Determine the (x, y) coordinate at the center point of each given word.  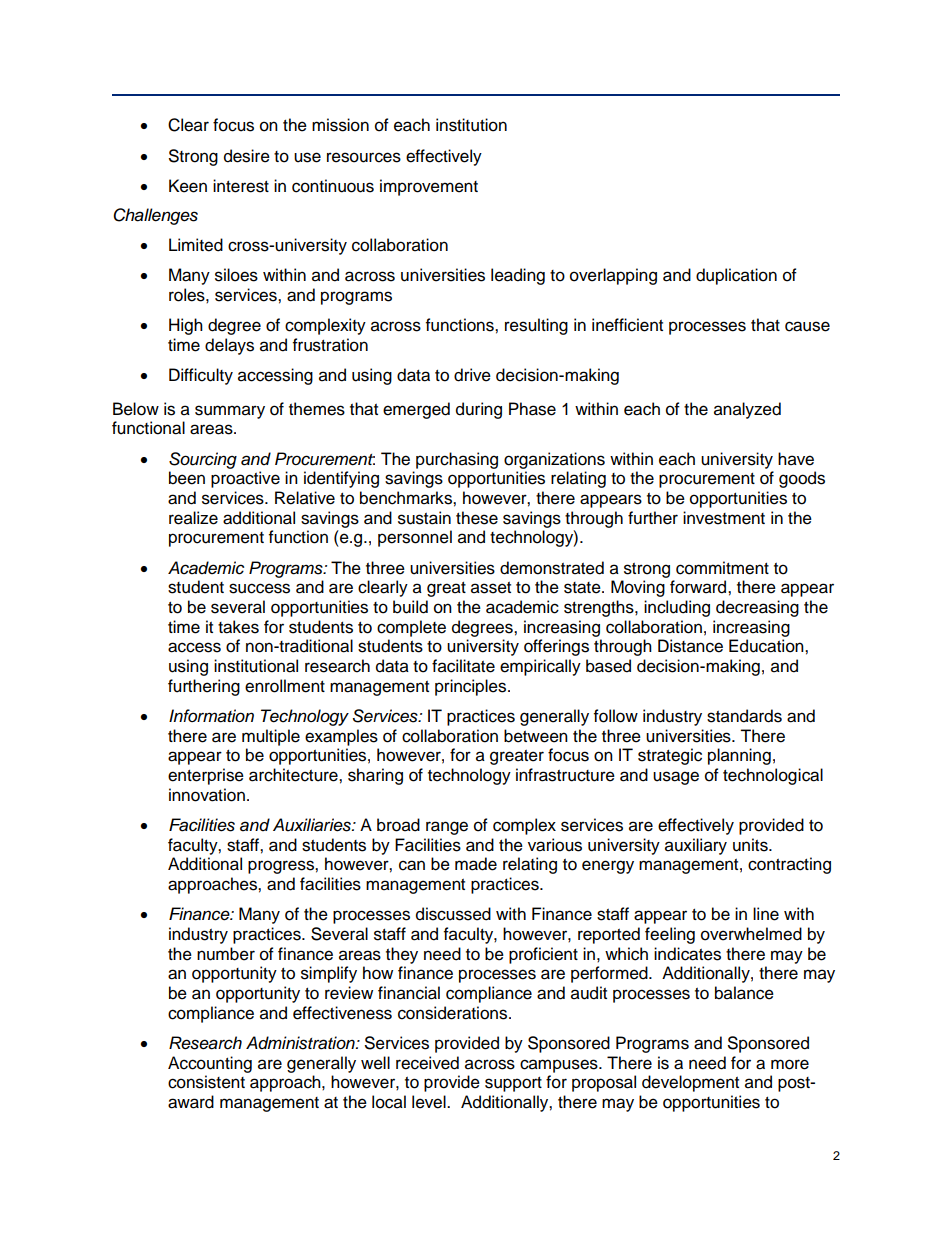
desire (247, 156)
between (536, 736)
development (690, 1083)
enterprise (206, 776)
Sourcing (203, 460)
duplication (736, 276)
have (796, 459)
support (513, 1084)
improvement (429, 187)
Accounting (210, 1064)
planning (739, 756)
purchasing (457, 460)
